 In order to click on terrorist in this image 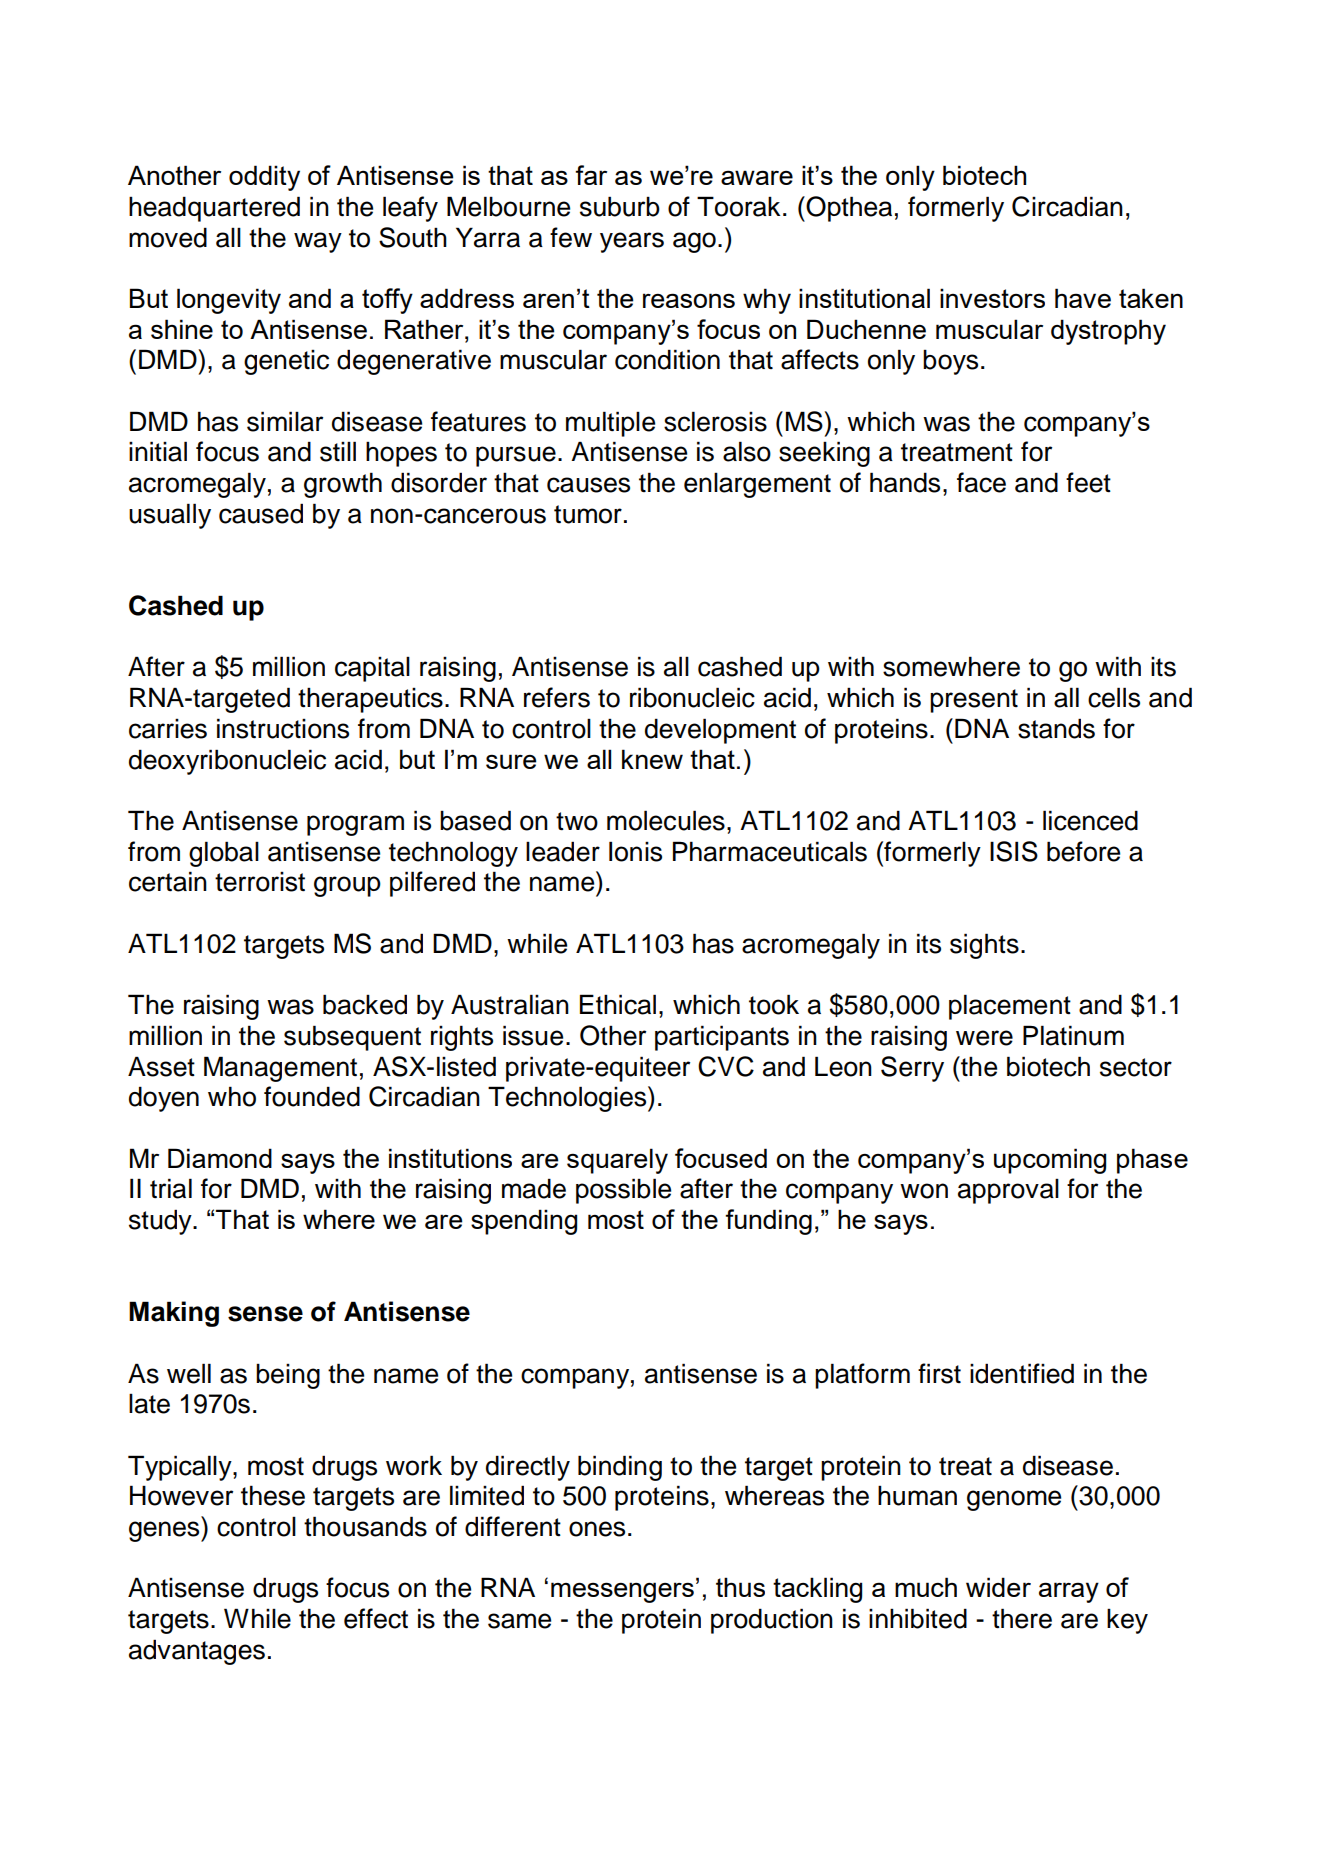, I will do `click(260, 882)`.
